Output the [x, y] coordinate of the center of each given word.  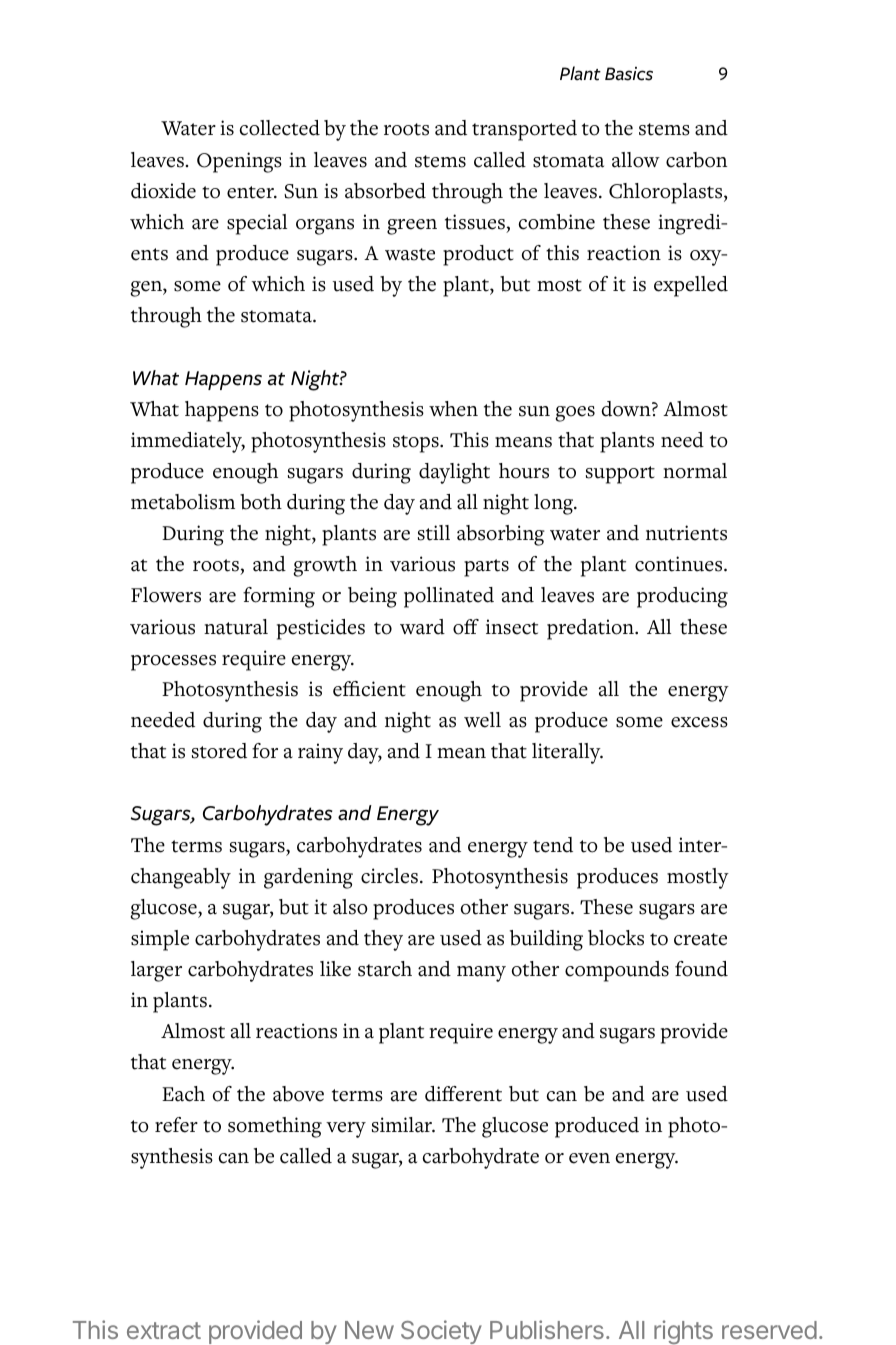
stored [219, 751]
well [482, 720]
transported [524, 130]
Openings [239, 162]
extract [164, 1330]
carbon [696, 160]
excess [699, 722]
